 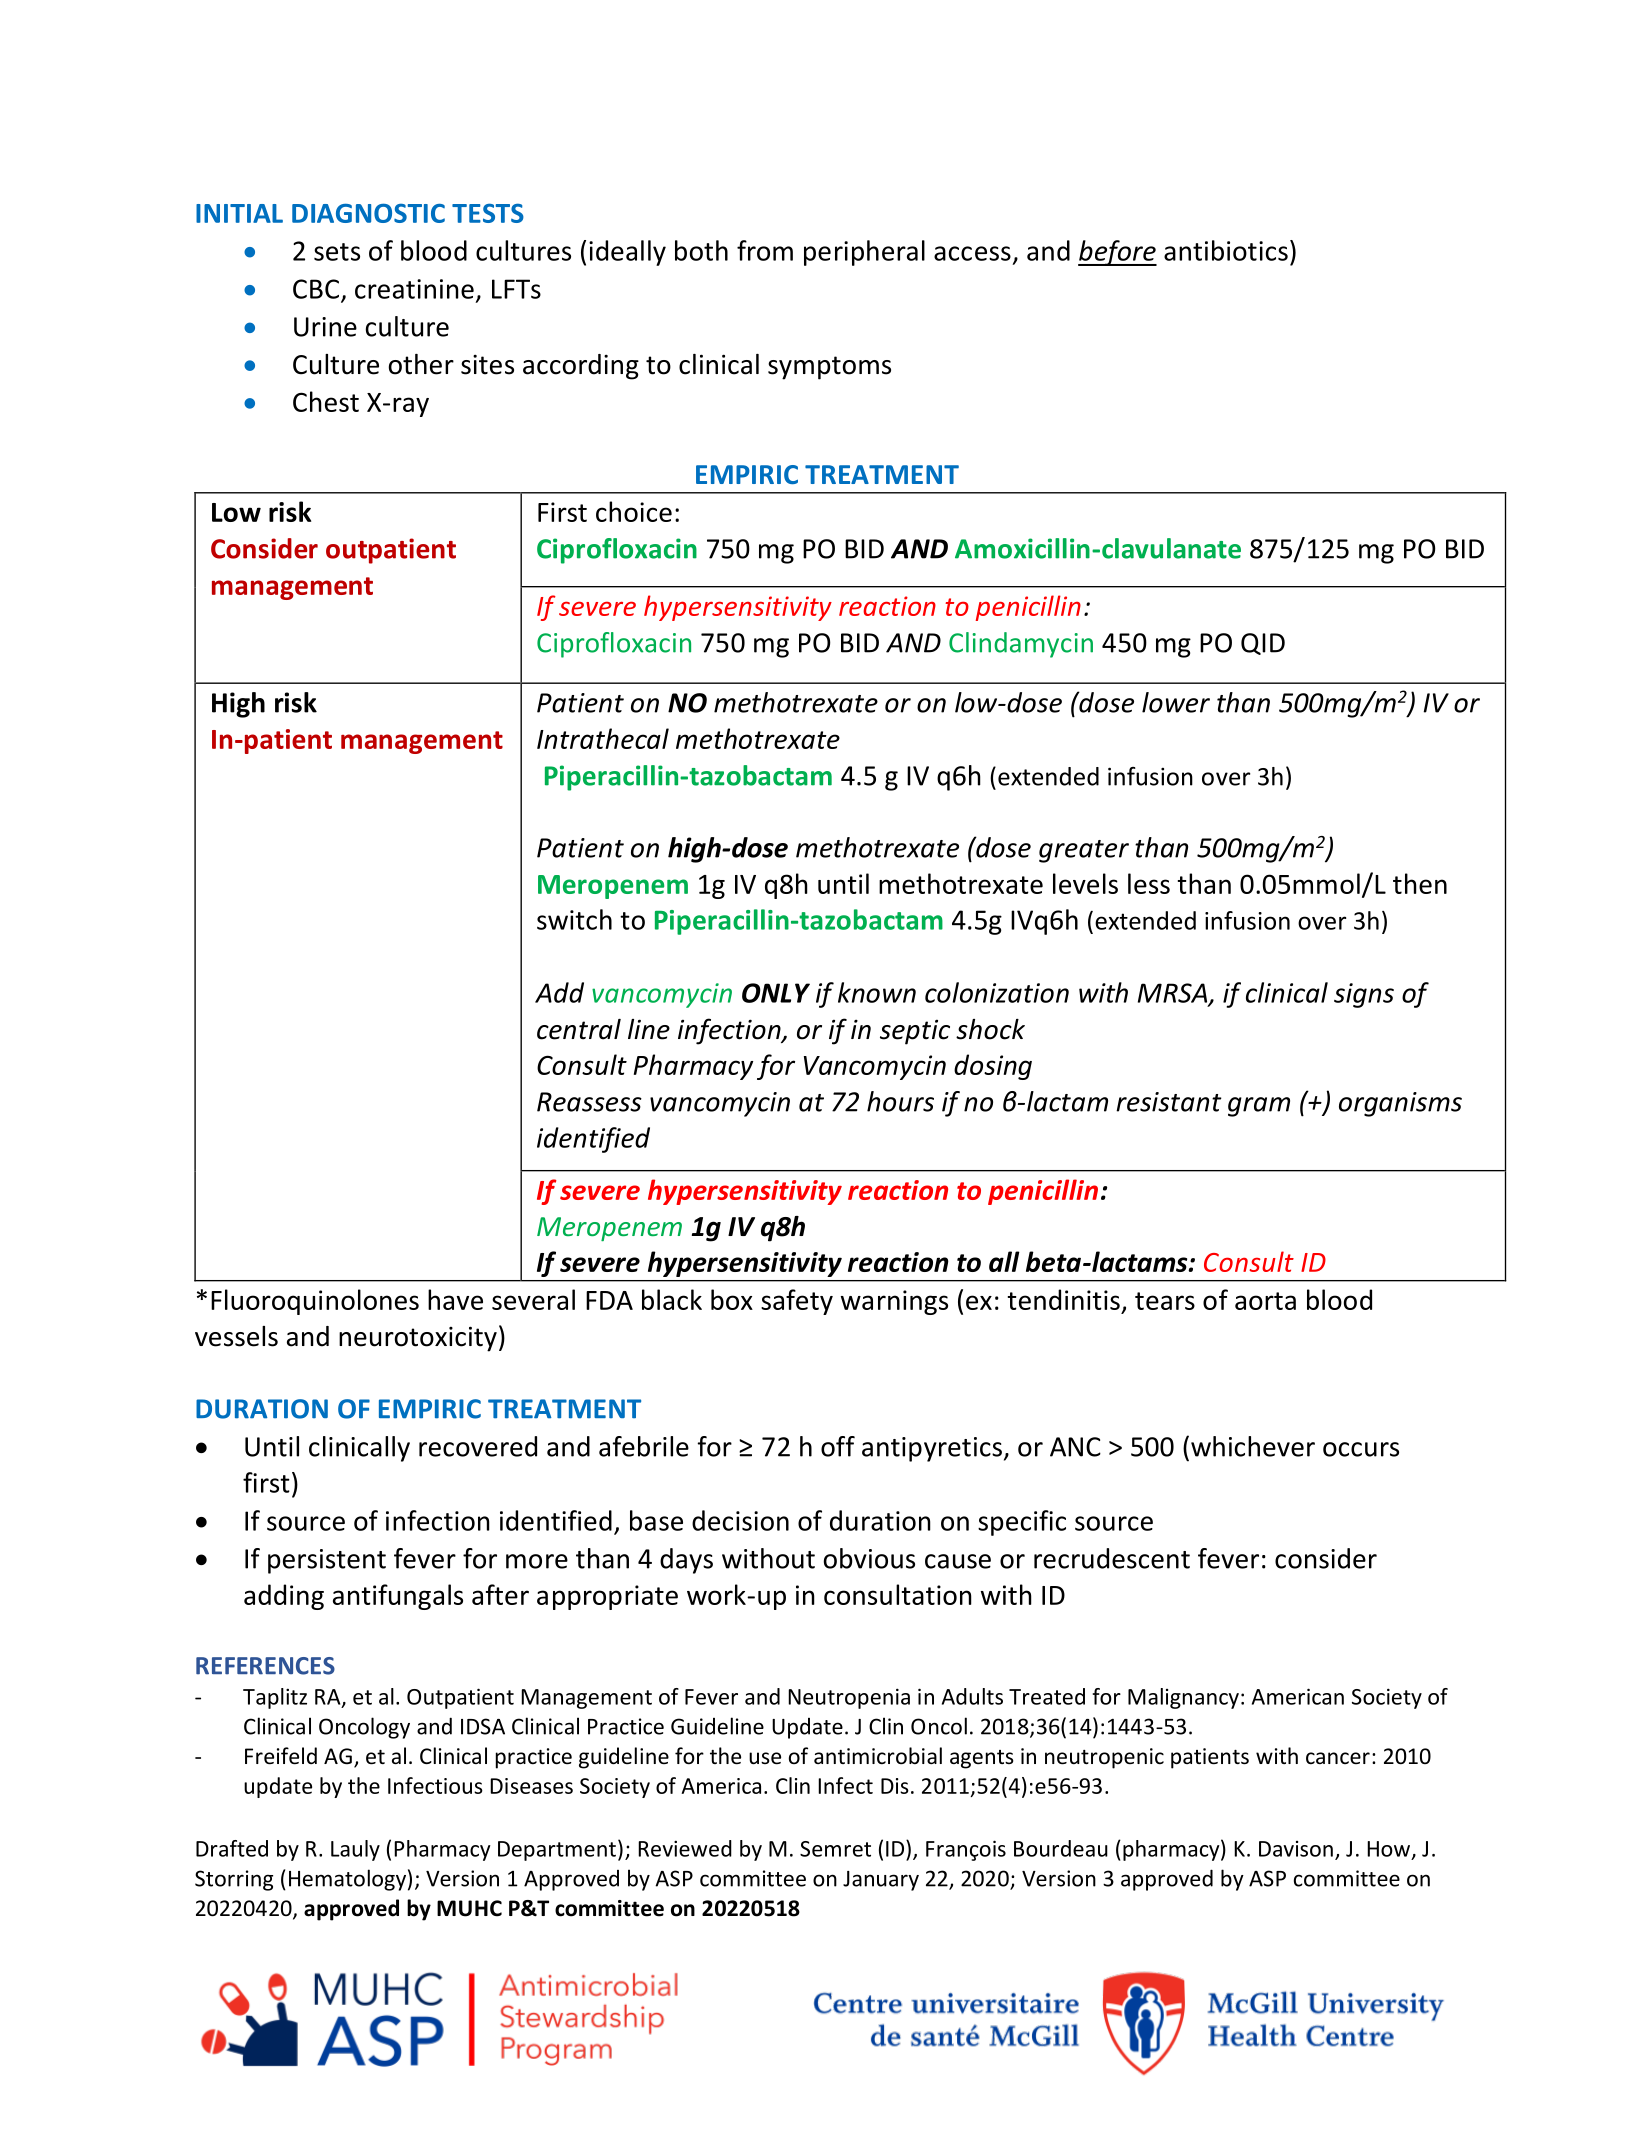 What do you see at coordinates (574, 919) in the screenshot?
I see `switch` at bounding box center [574, 919].
